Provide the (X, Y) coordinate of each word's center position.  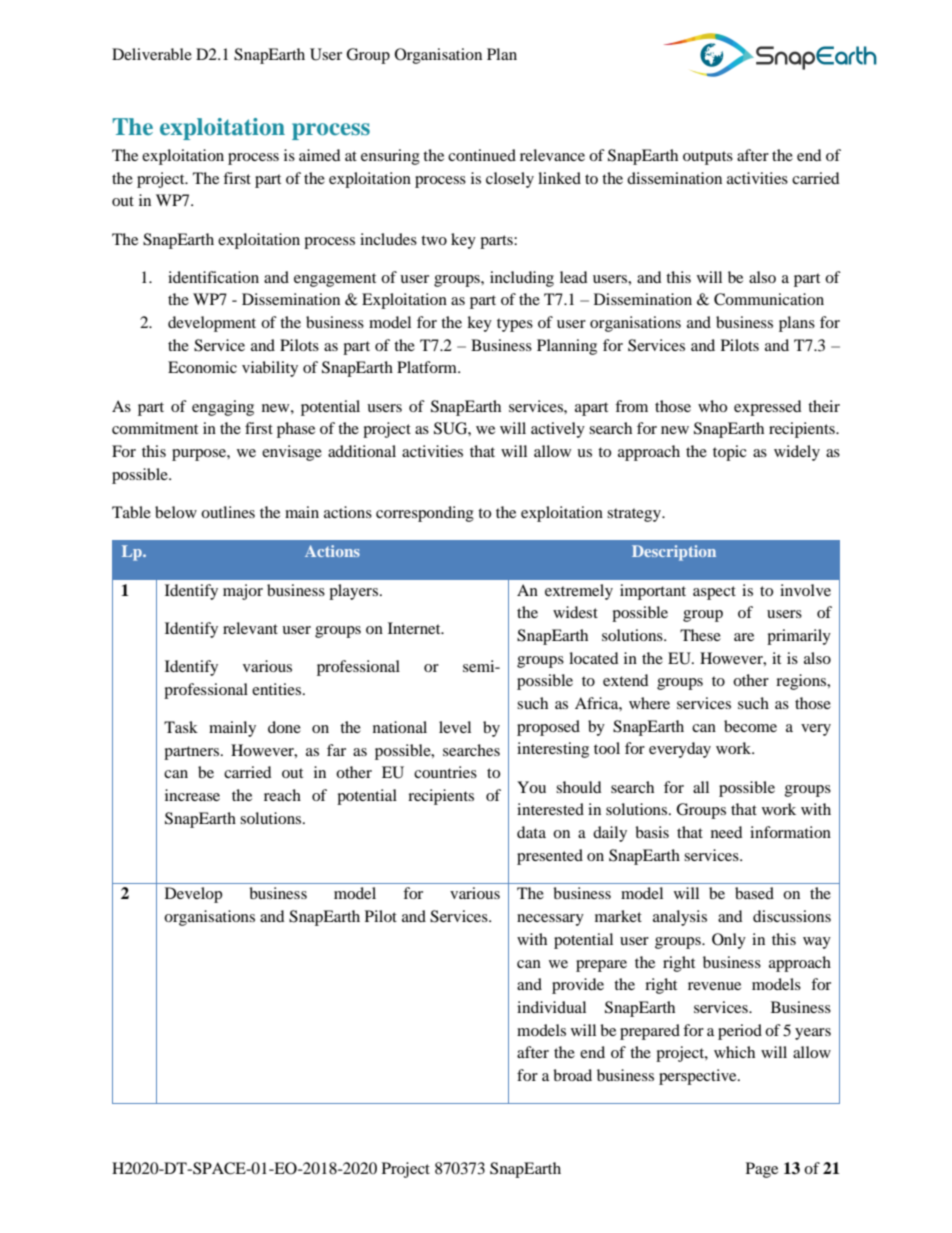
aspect (714, 593)
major (243, 592)
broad (572, 1075)
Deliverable (152, 54)
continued (482, 155)
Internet (415, 628)
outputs (708, 158)
